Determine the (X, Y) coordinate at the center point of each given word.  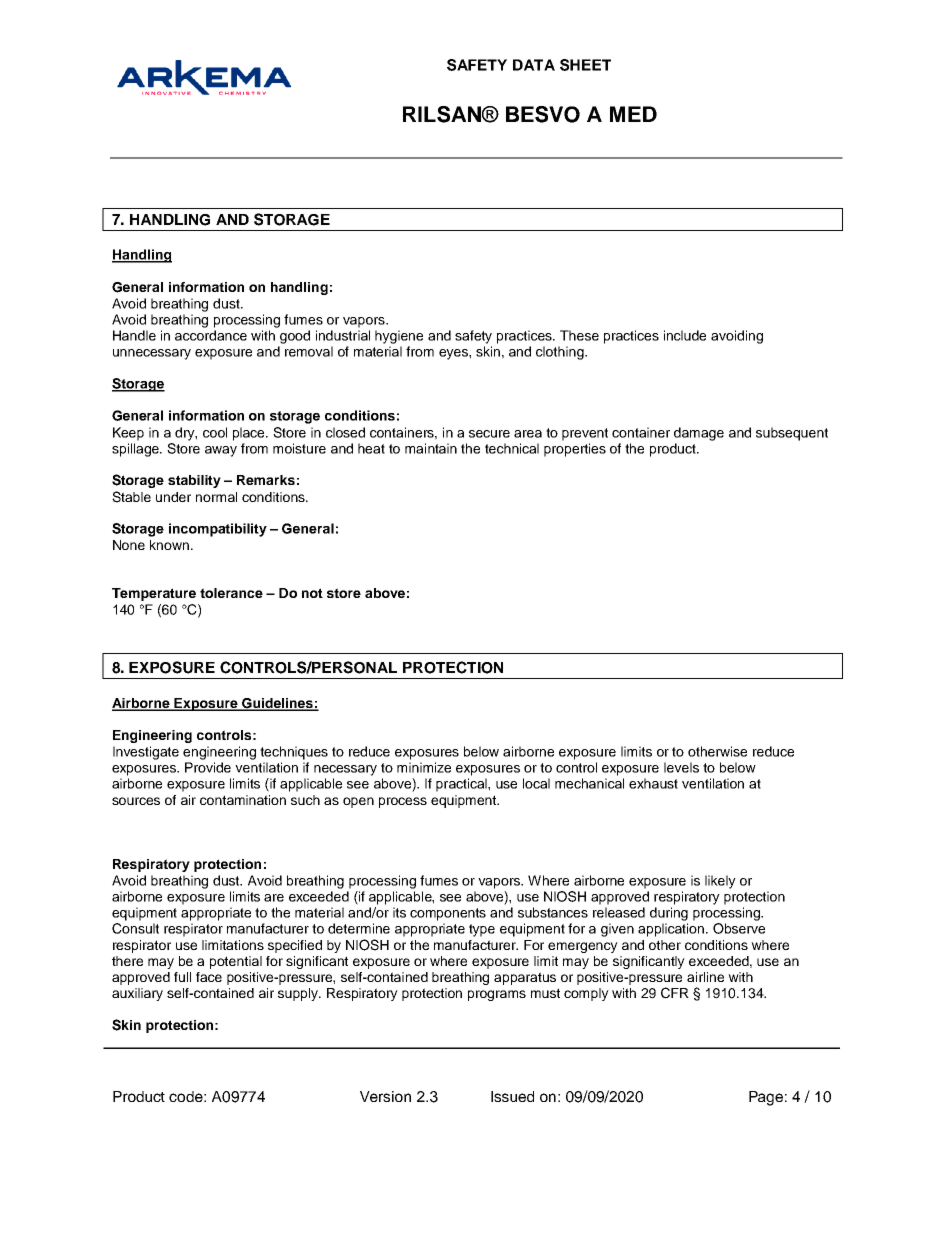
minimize (424, 767)
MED (633, 114)
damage (699, 434)
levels (681, 767)
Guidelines (277, 704)
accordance (211, 335)
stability (194, 481)
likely (720, 882)
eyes (454, 354)
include (685, 335)
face (209, 977)
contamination (243, 800)
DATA (534, 65)
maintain (431, 448)
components (448, 914)
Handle (134, 335)
